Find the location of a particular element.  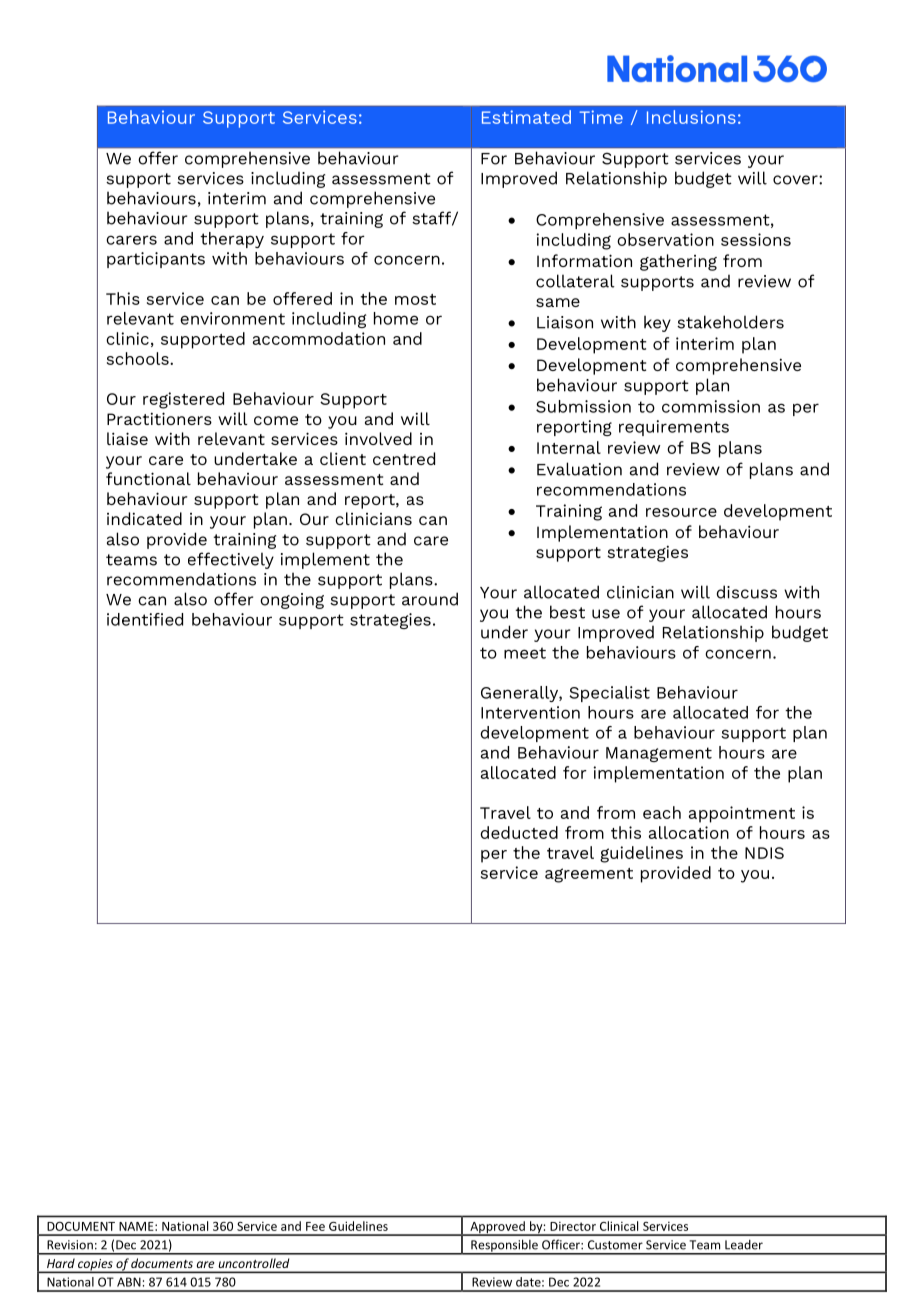

Intervention is located at coordinates (530, 712).
